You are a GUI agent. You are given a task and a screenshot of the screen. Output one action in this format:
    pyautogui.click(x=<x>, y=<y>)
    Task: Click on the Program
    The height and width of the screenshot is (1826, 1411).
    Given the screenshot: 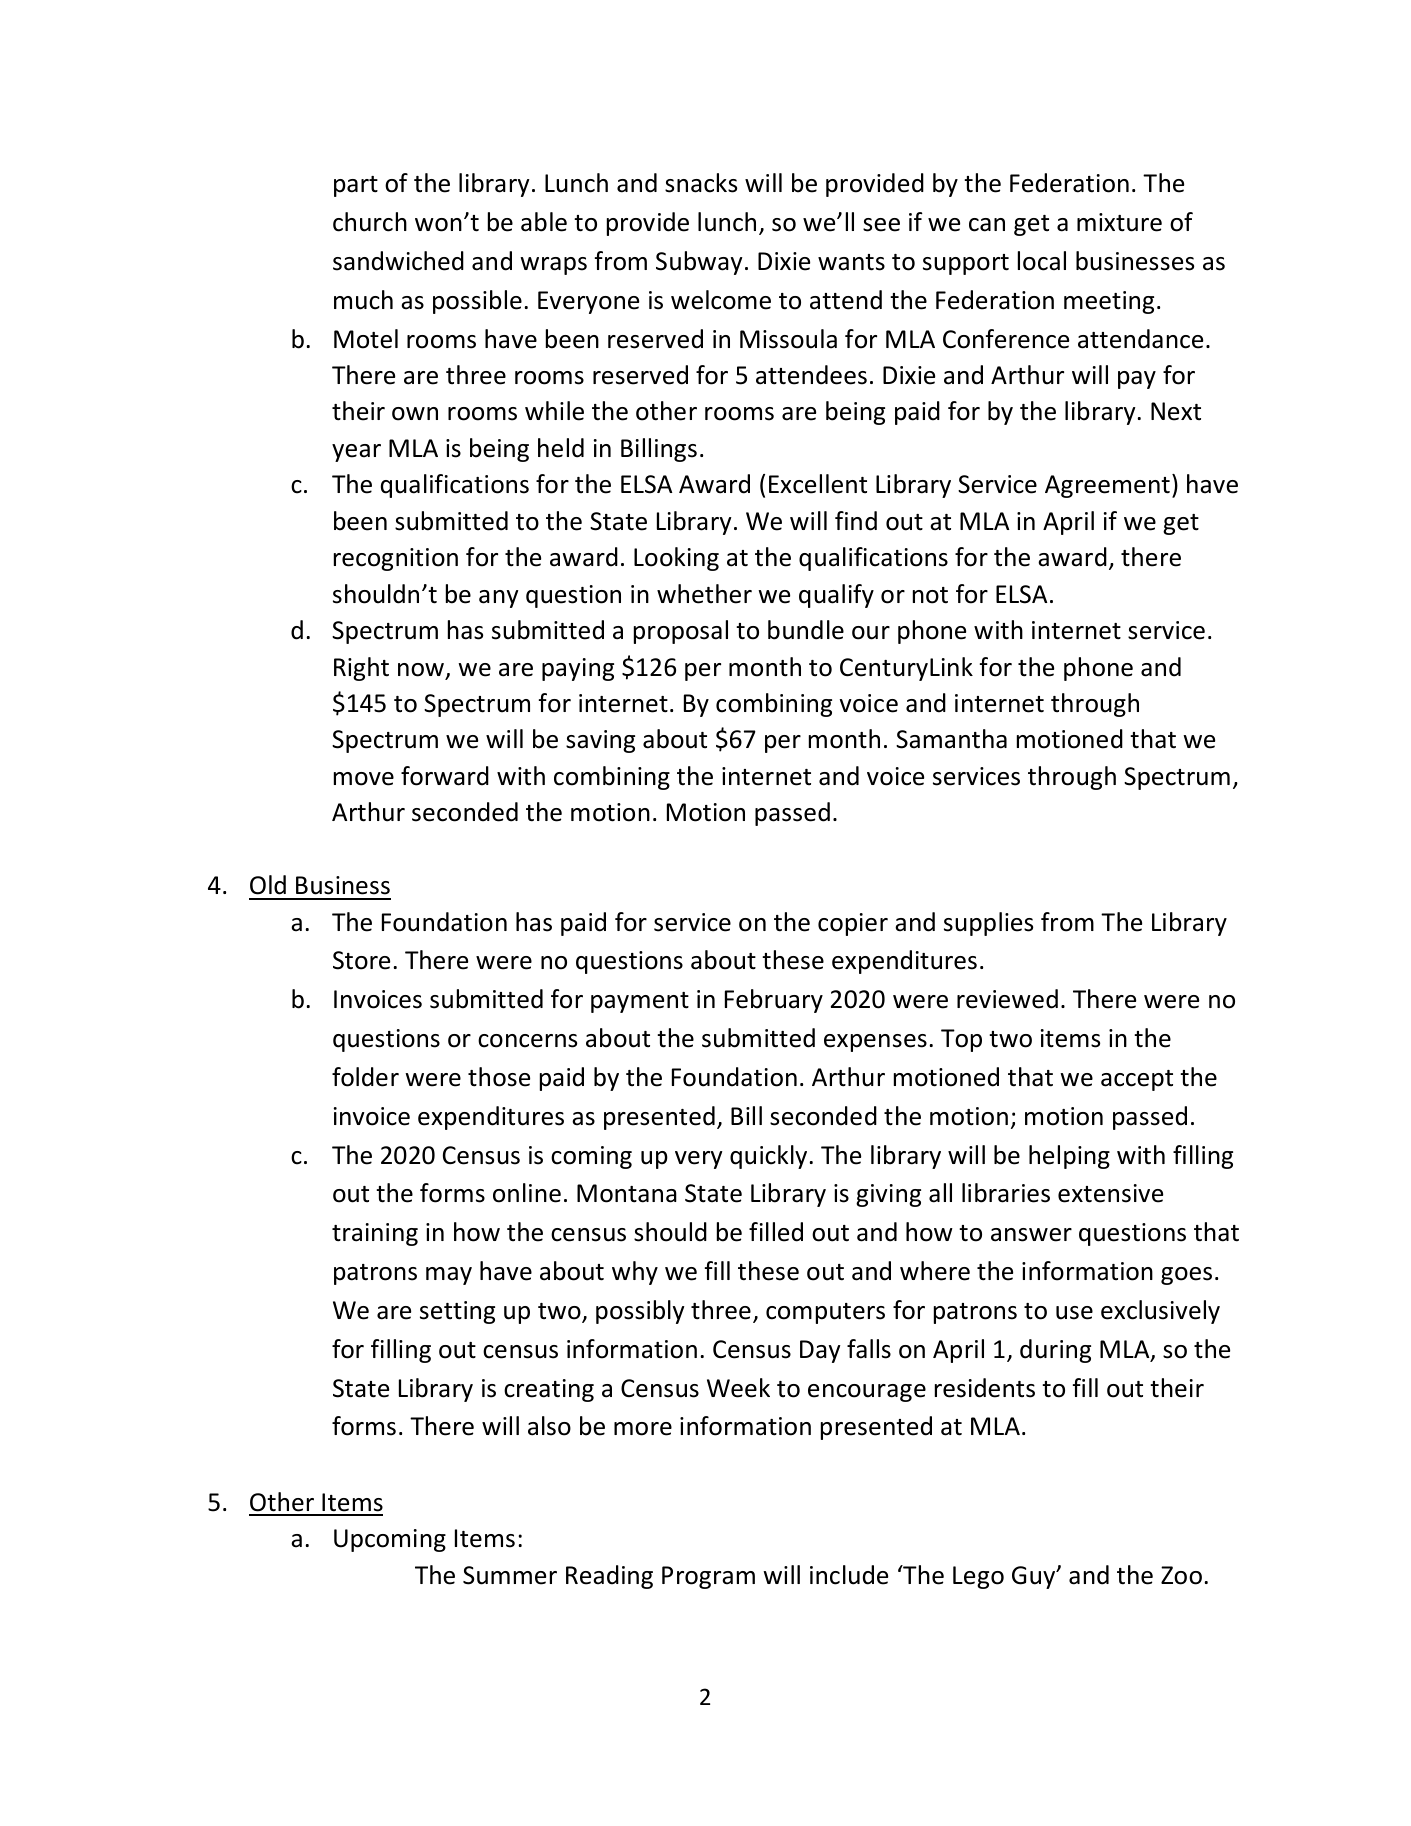 What is the action you would take?
    pyautogui.click(x=708, y=1577)
